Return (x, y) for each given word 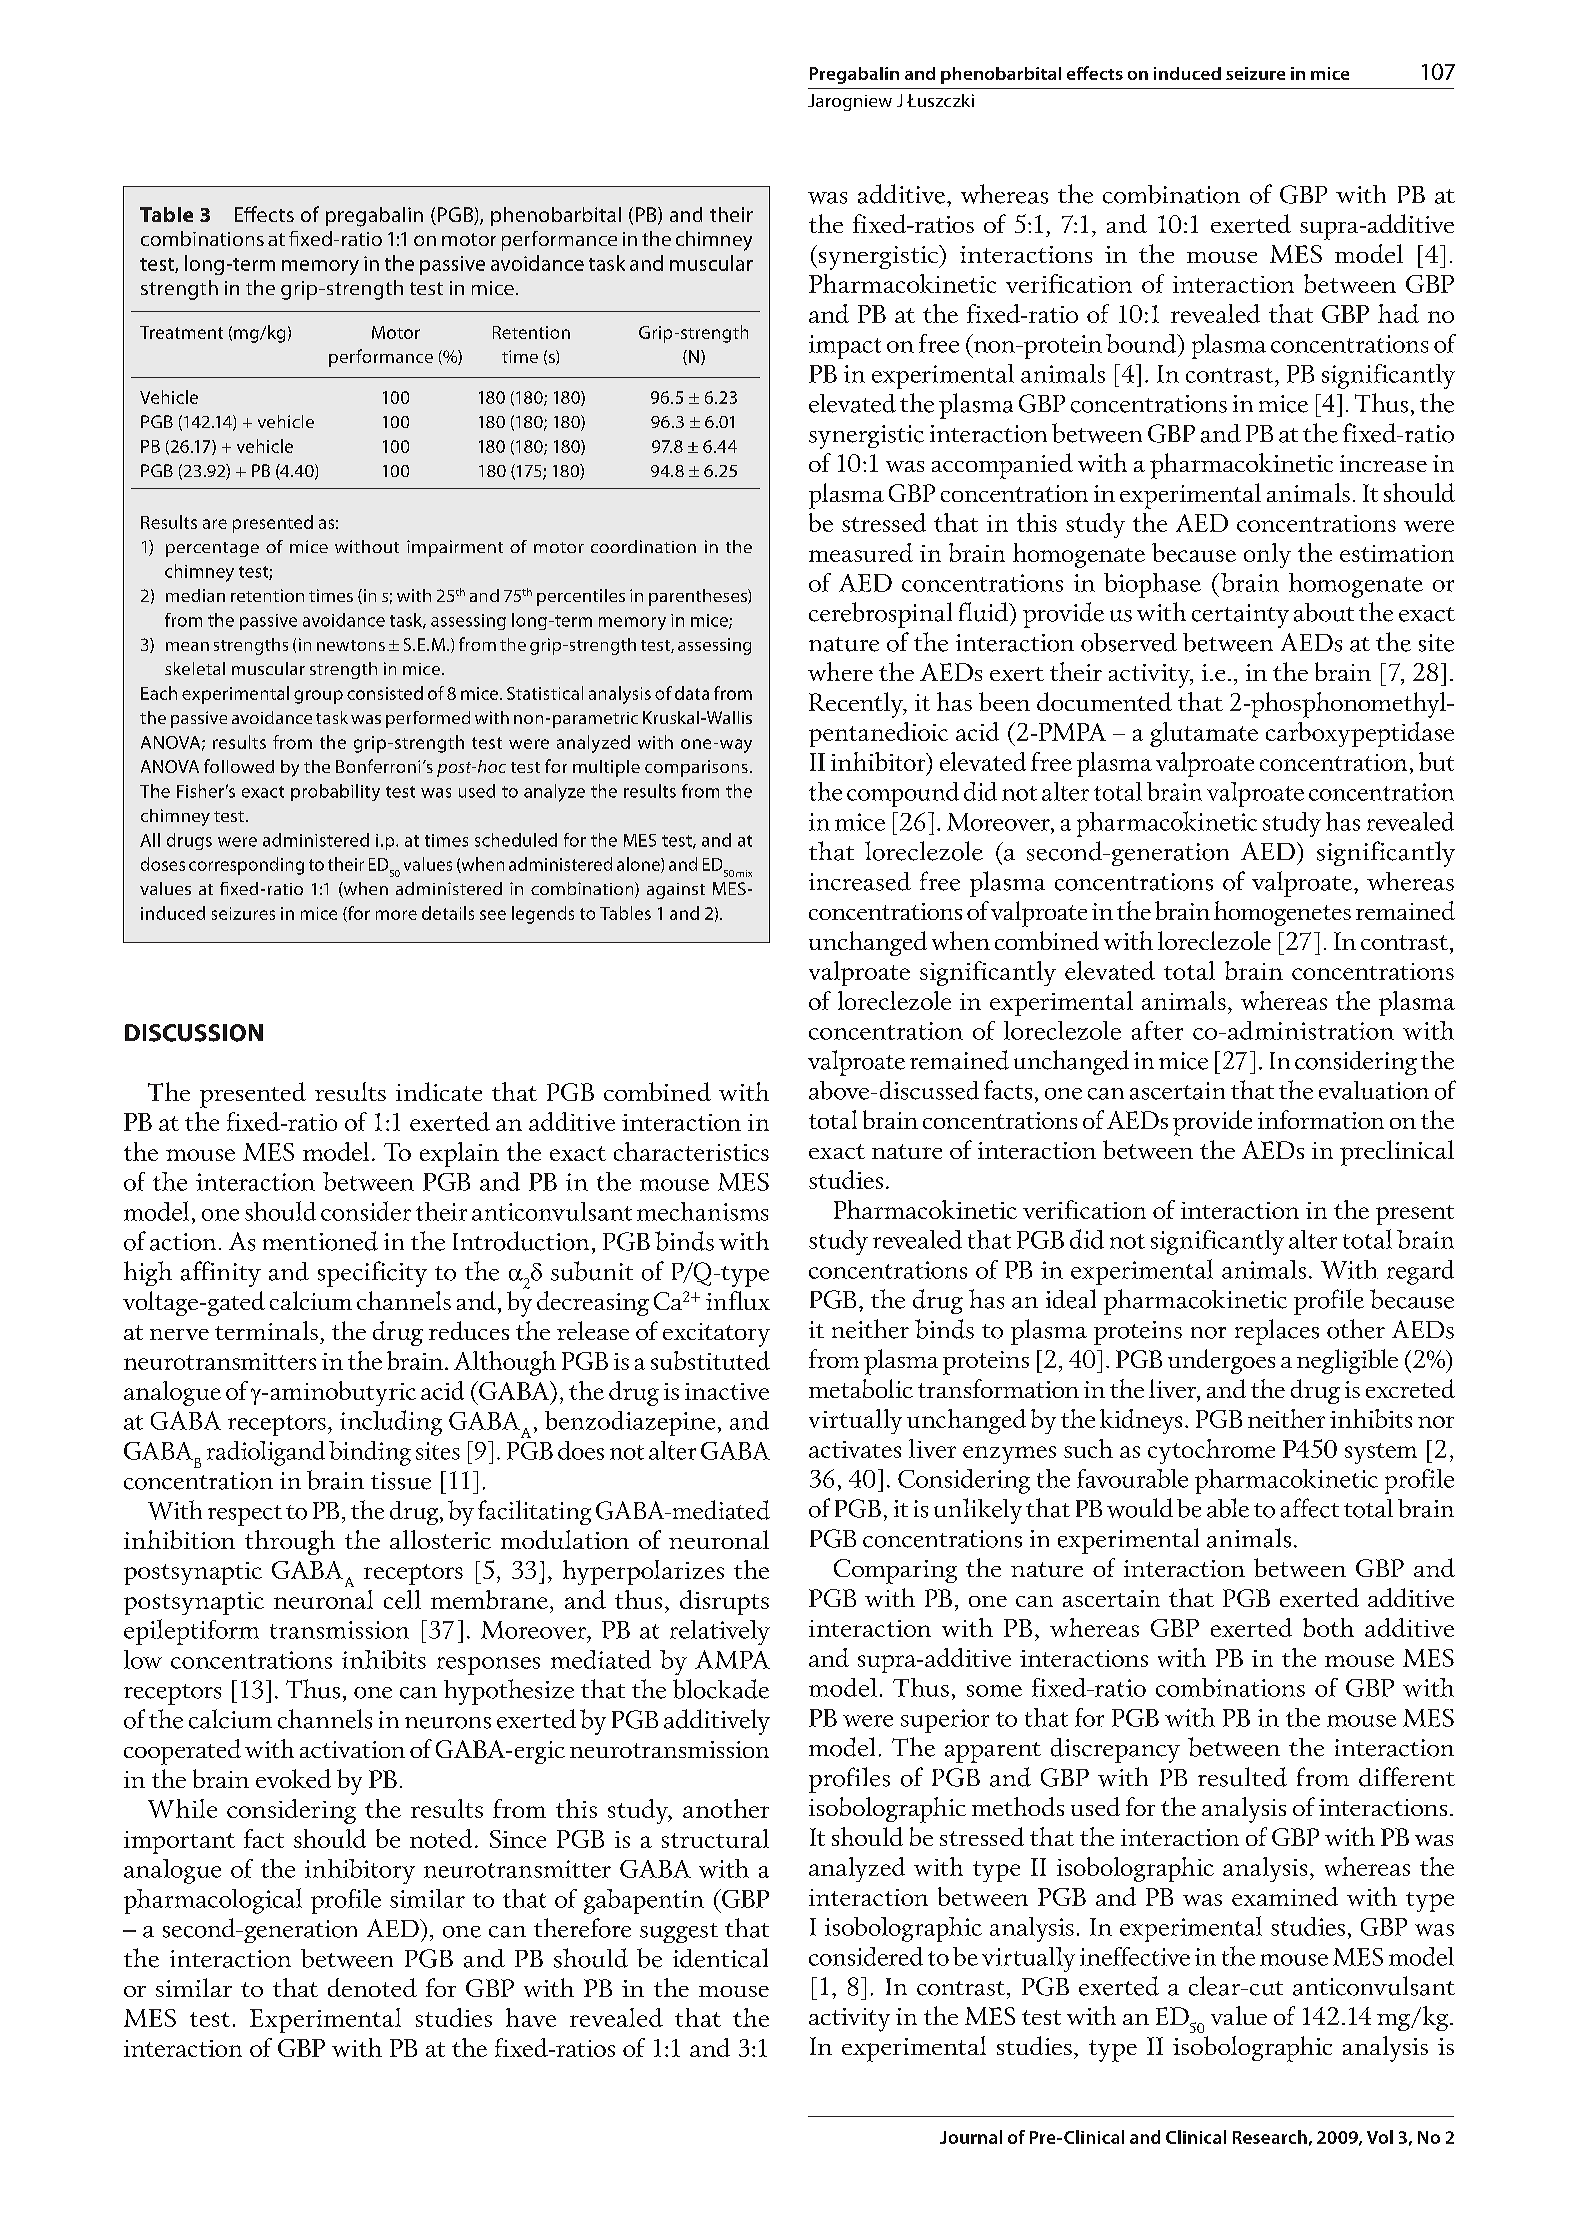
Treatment (181, 332)
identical (720, 1958)
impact (845, 347)
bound (1142, 343)
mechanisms (702, 1211)
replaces (1277, 1332)
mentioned (320, 1241)
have (531, 2017)
